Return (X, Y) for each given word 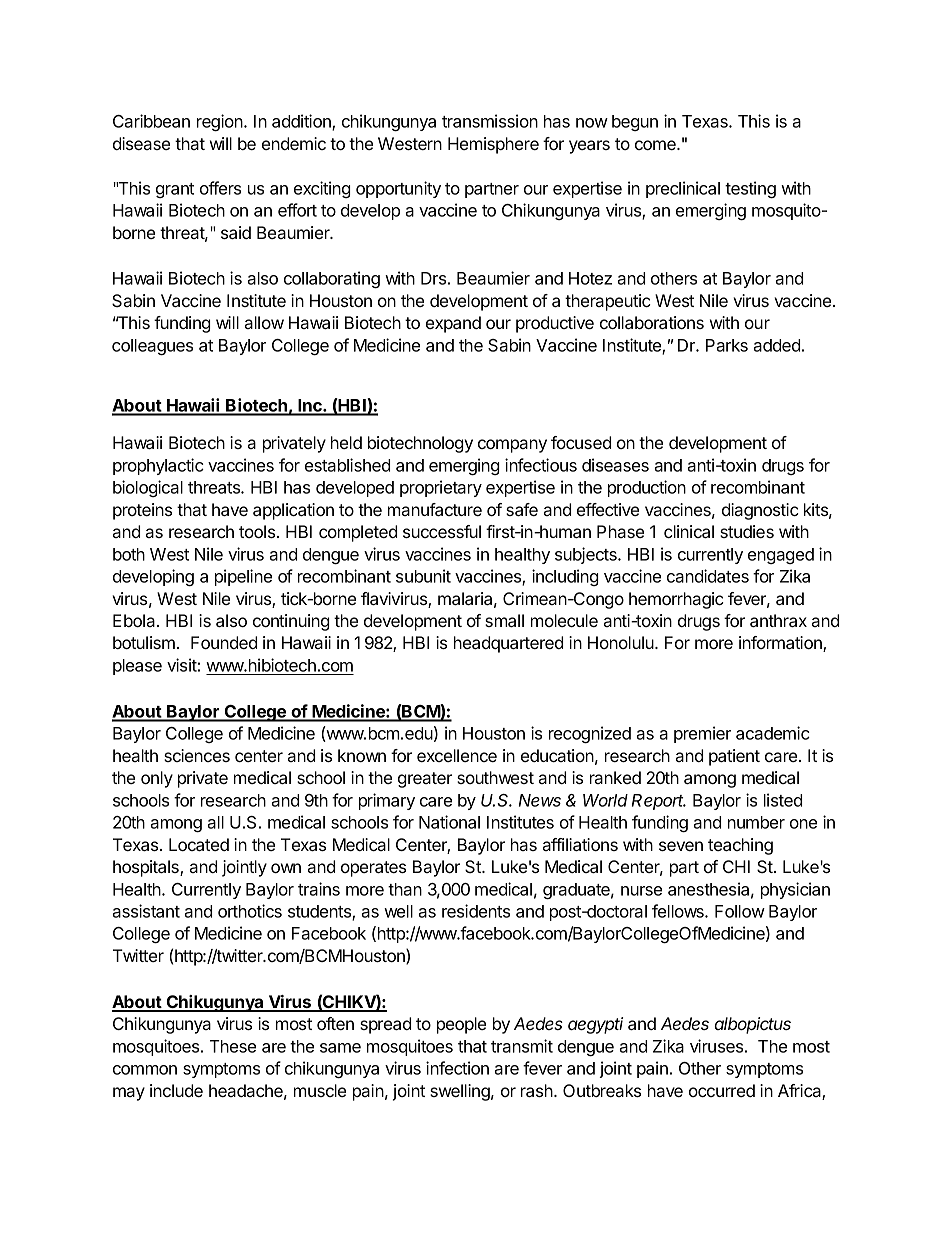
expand (453, 324)
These (233, 1046)
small (504, 620)
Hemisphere (493, 145)
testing (750, 189)
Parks (727, 345)
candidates (708, 576)
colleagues (152, 347)
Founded (224, 642)
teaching (740, 846)
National (449, 822)
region (221, 122)
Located (199, 844)
